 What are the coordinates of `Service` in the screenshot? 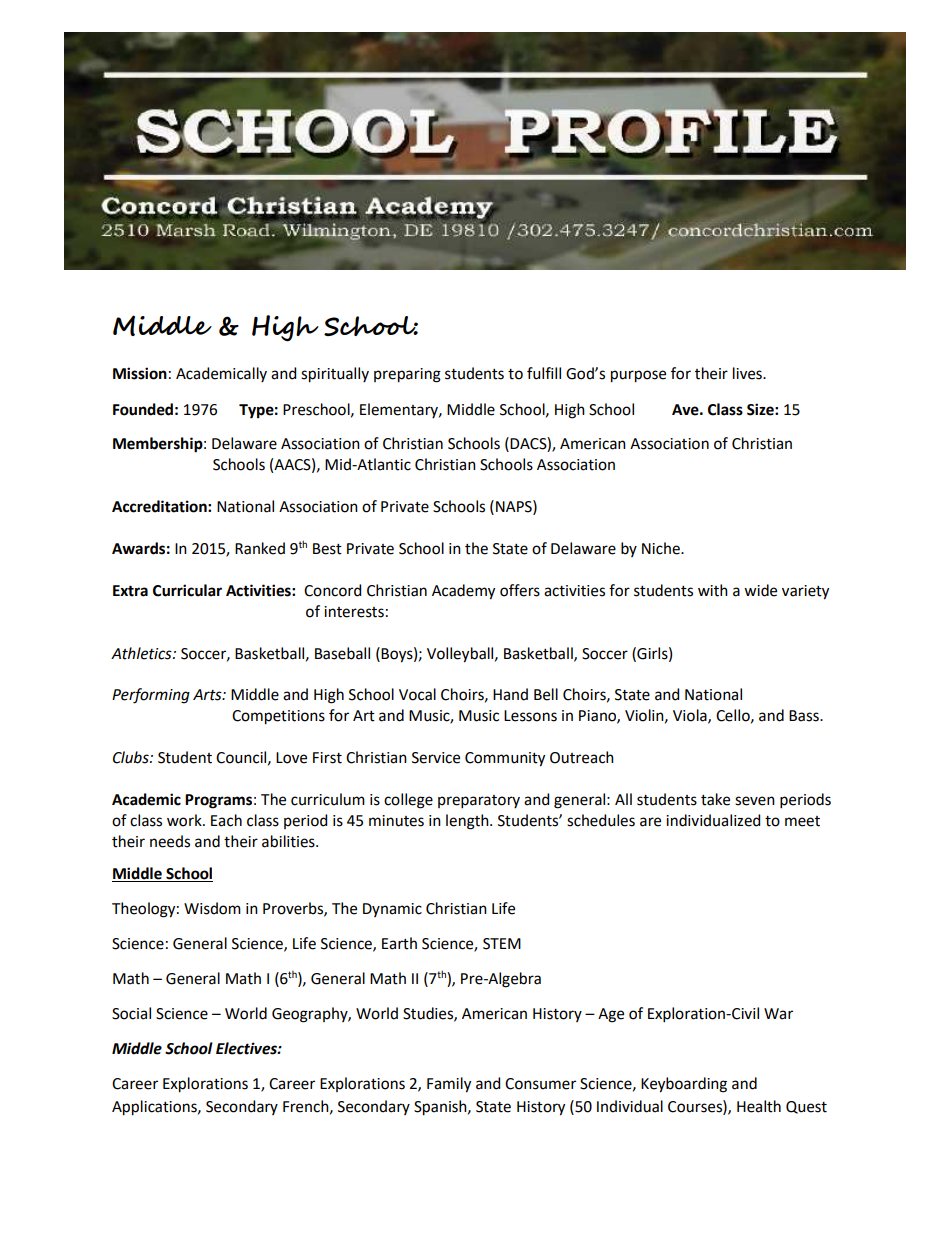 It's located at (436, 758).
